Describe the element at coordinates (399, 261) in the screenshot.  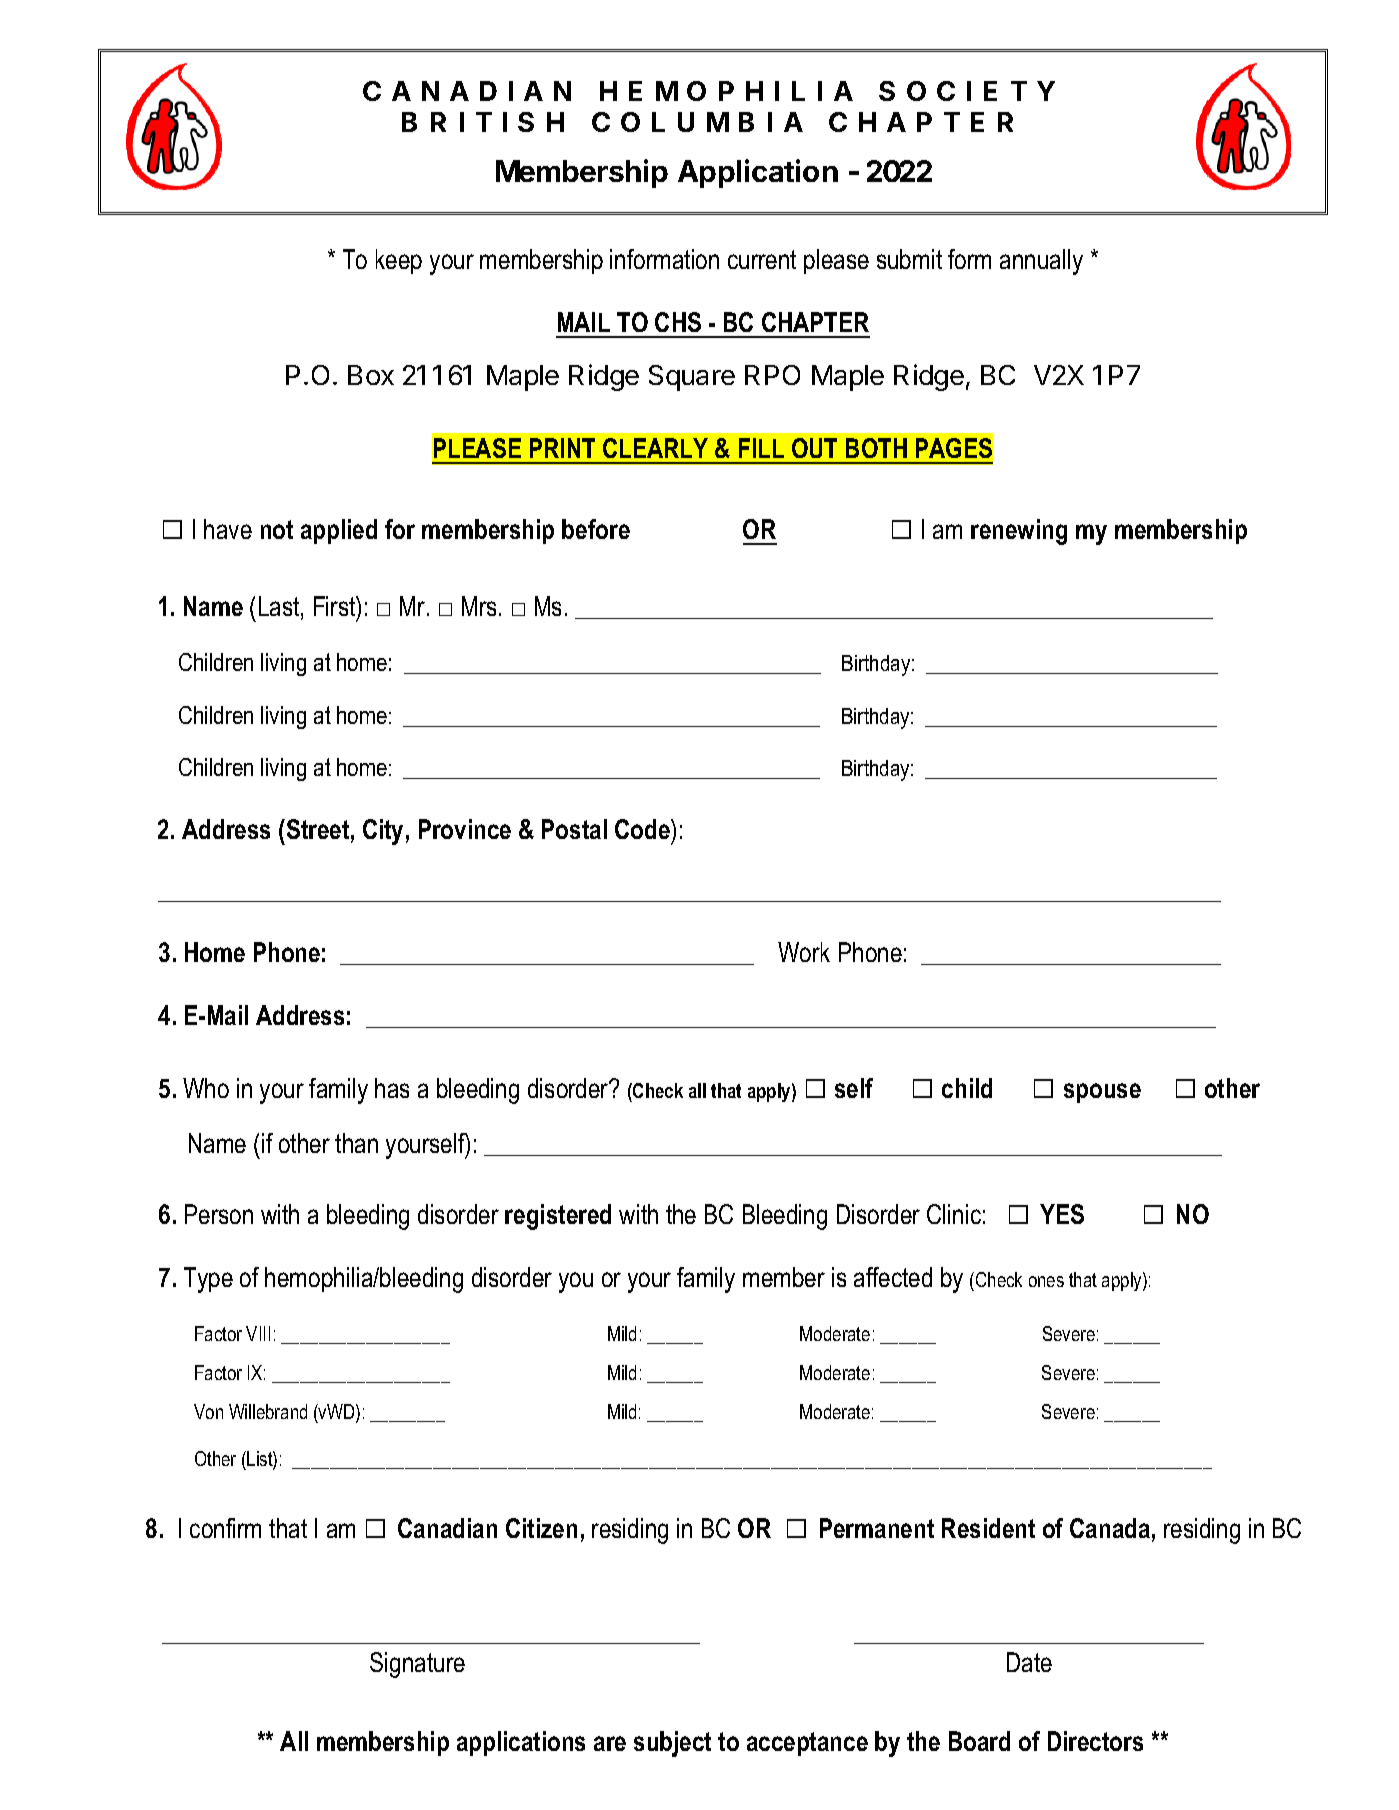
I see `keep` at that location.
